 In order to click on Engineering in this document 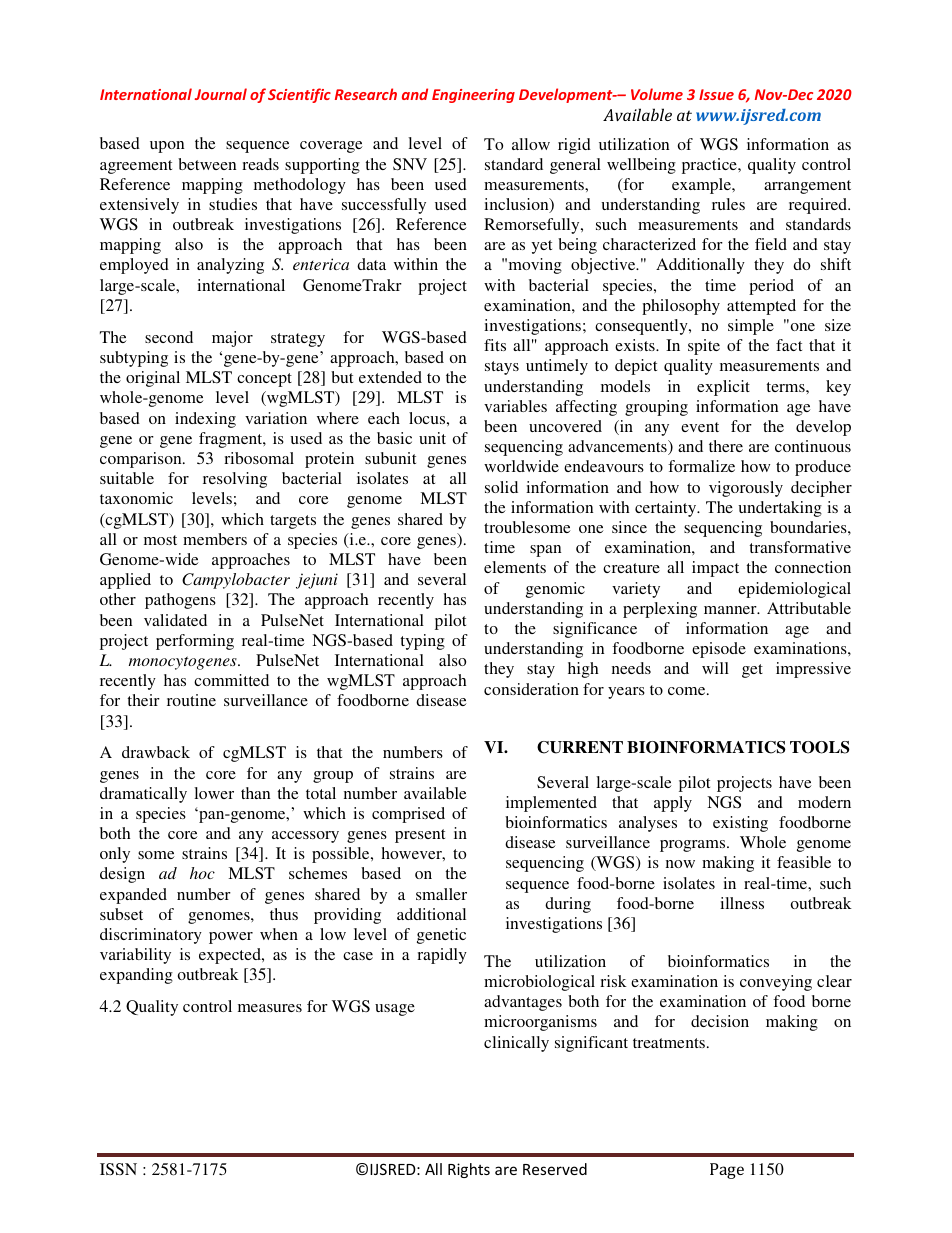, I will do `click(473, 96)`.
